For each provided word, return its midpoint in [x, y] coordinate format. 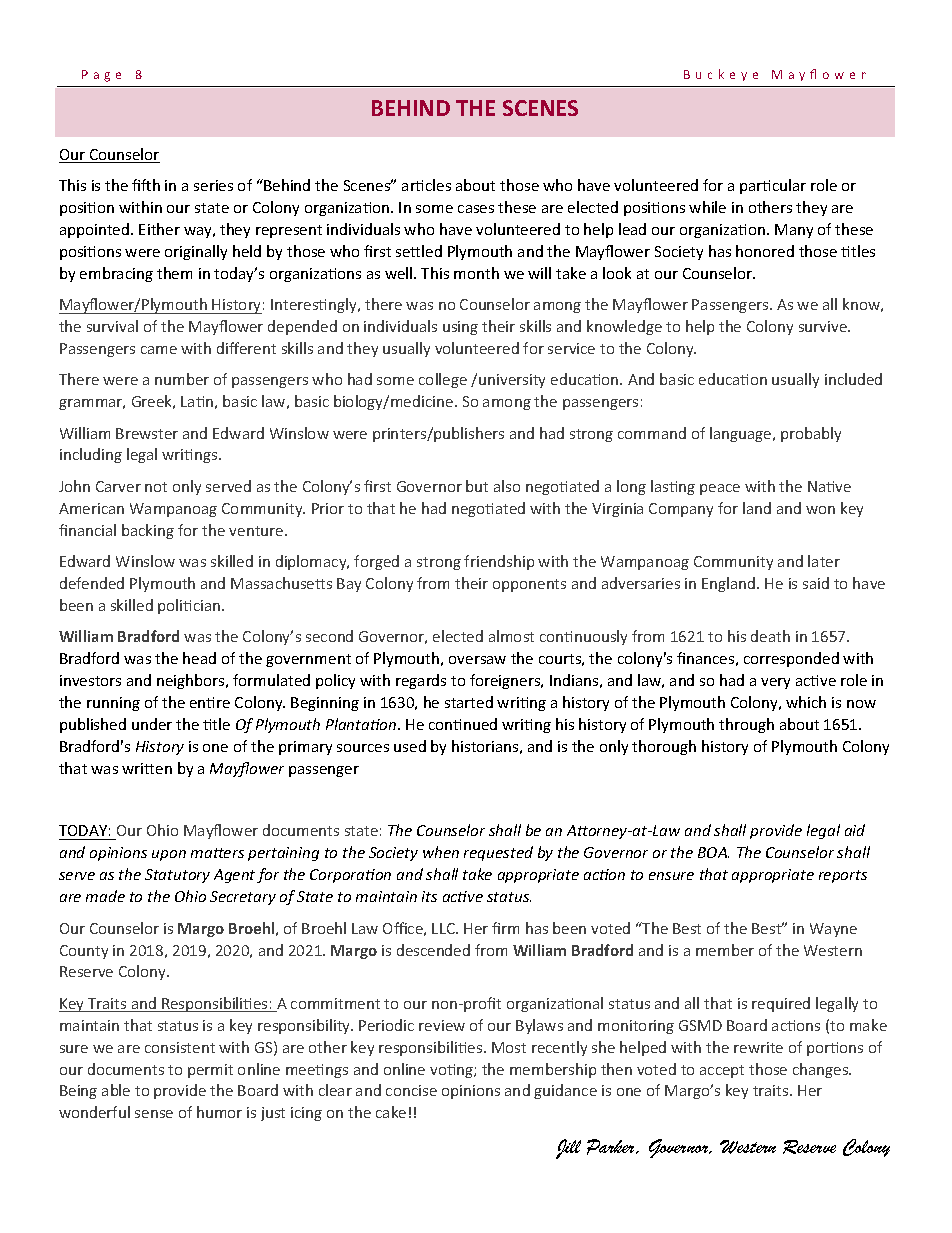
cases [476, 209]
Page [101, 76]
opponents [529, 585]
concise [411, 1090]
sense [154, 1114]
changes [822, 1070]
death [770, 636]
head [199, 658]
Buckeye [721, 75]
